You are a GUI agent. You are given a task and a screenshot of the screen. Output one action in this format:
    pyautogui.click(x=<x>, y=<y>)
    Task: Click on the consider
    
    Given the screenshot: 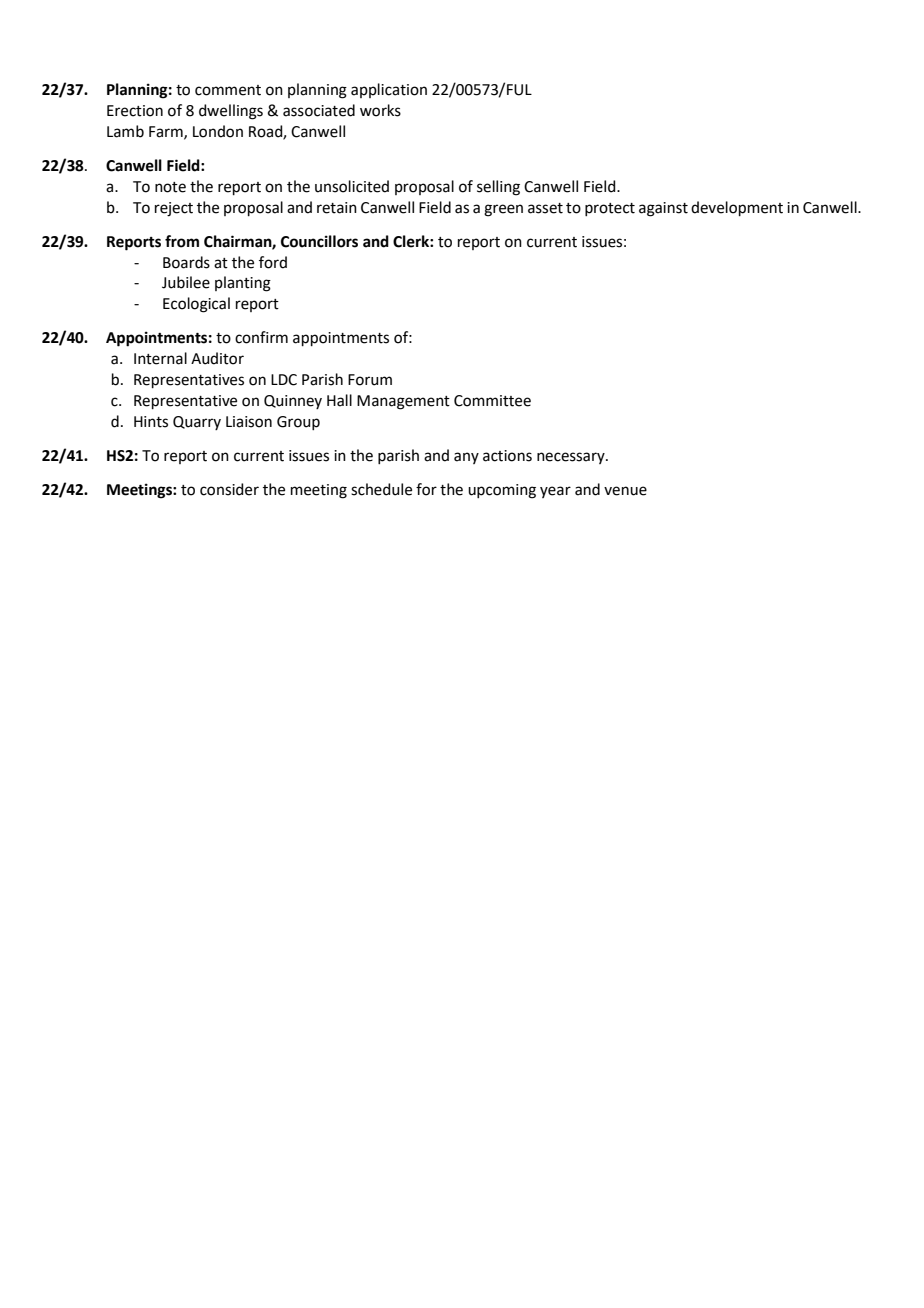 What is the action you would take?
    pyautogui.click(x=229, y=489)
